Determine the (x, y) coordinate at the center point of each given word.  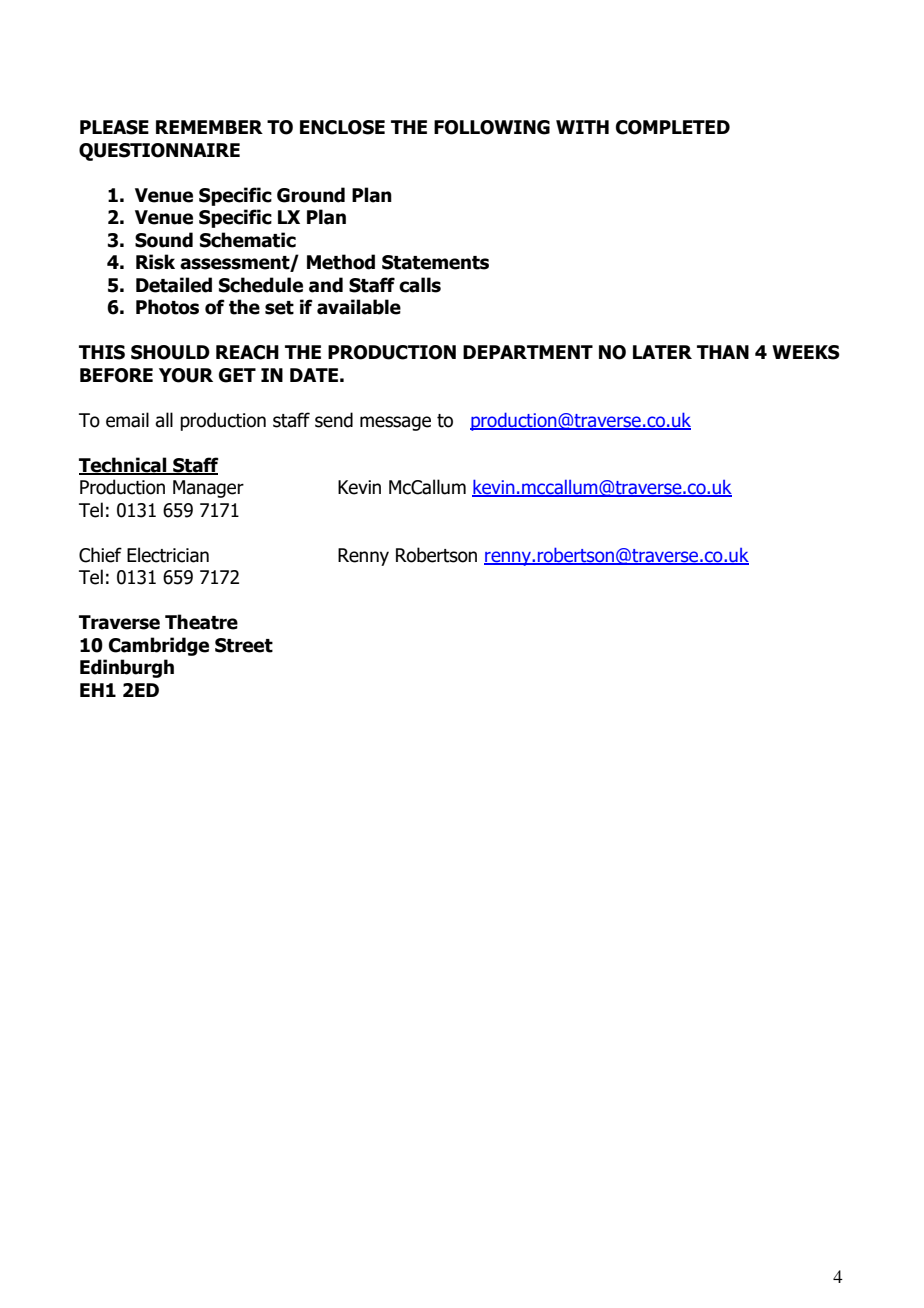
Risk (155, 262)
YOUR (186, 375)
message (395, 423)
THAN (723, 352)
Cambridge (159, 646)
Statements (435, 262)
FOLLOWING (492, 127)
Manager (208, 489)
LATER (662, 352)
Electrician (168, 555)
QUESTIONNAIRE (159, 152)
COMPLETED (673, 127)
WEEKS (806, 352)
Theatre (201, 622)
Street (244, 645)
